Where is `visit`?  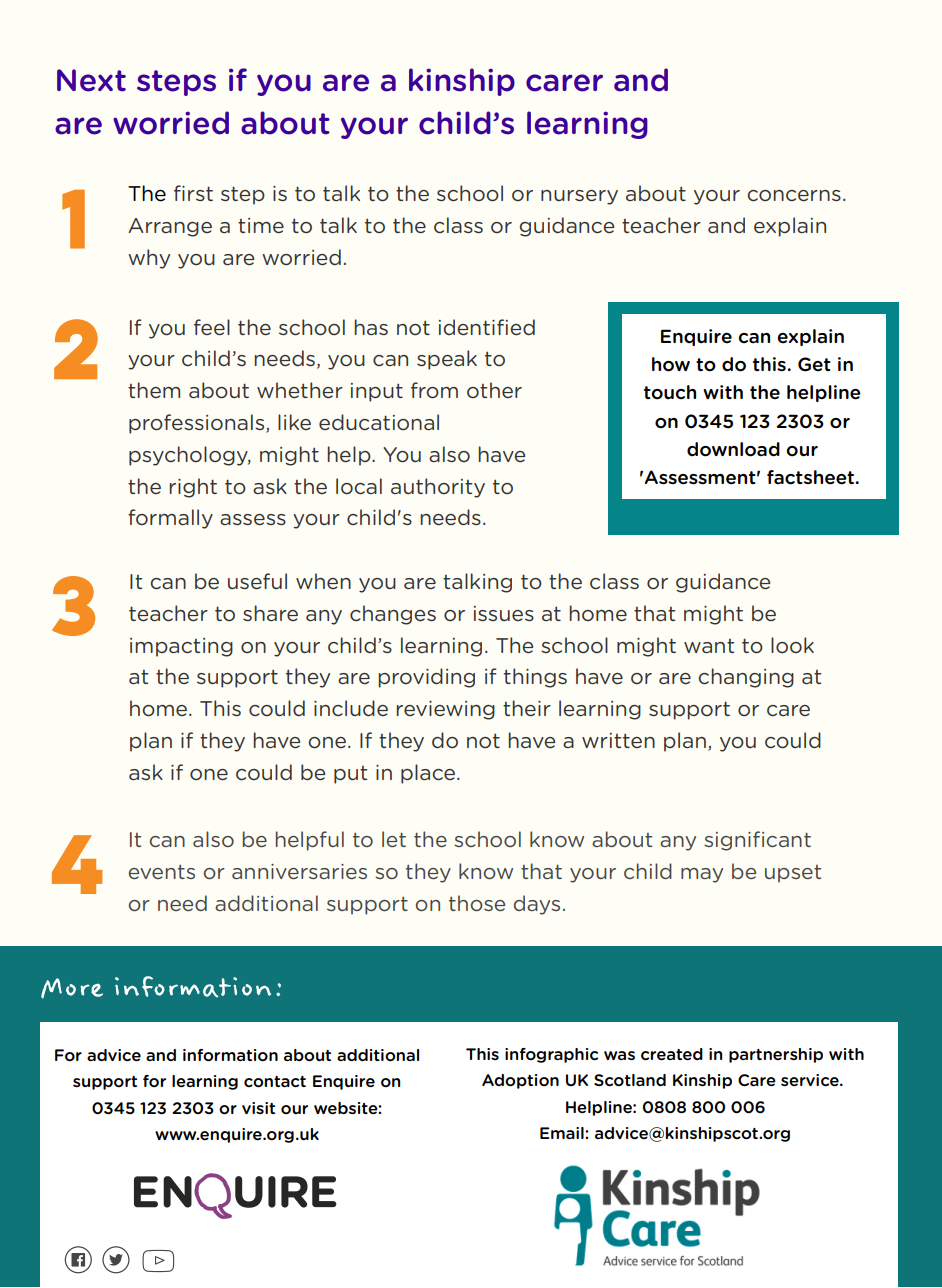 visit is located at coordinates (258, 1108).
